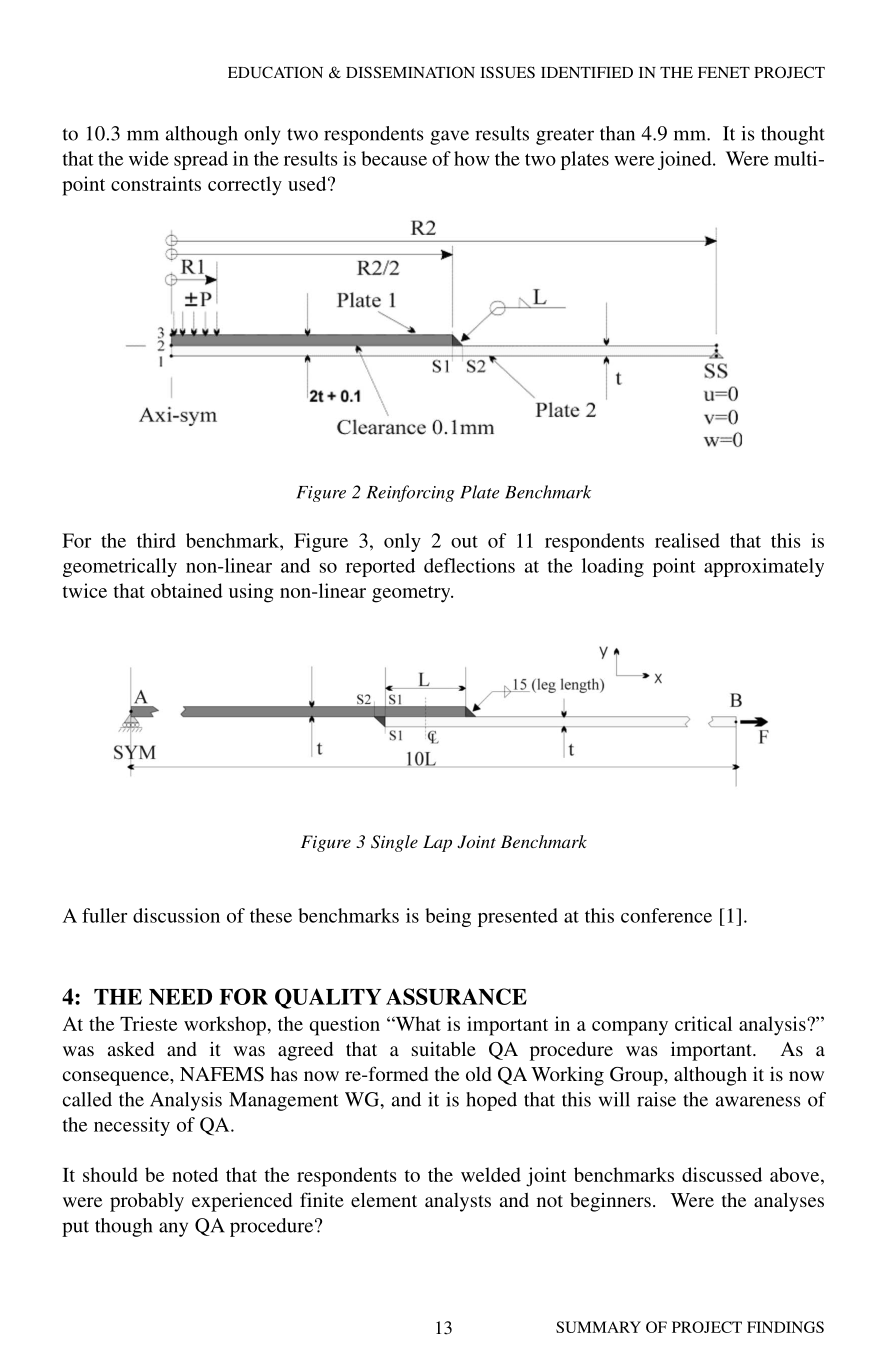 The image size is (886, 1372). What do you see at coordinates (687, 540) in the screenshot?
I see `realised` at bounding box center [687, 540].
